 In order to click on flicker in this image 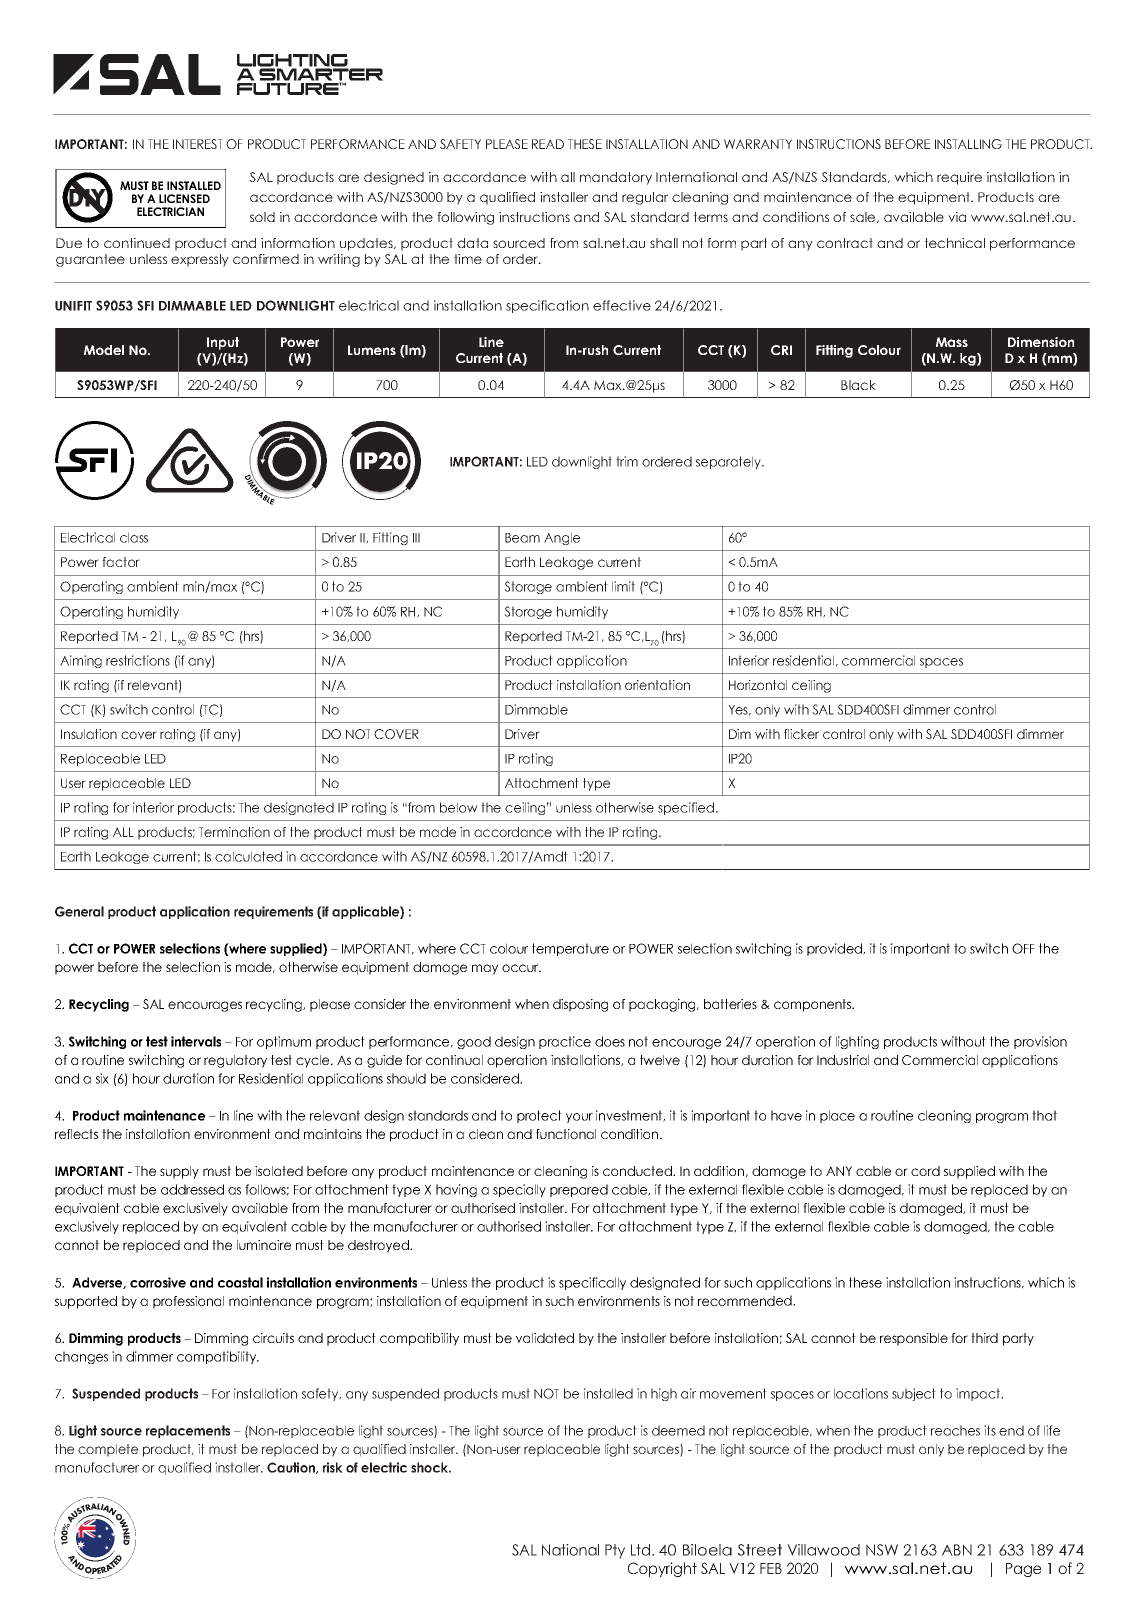, I will do `click(801, 734)`.
